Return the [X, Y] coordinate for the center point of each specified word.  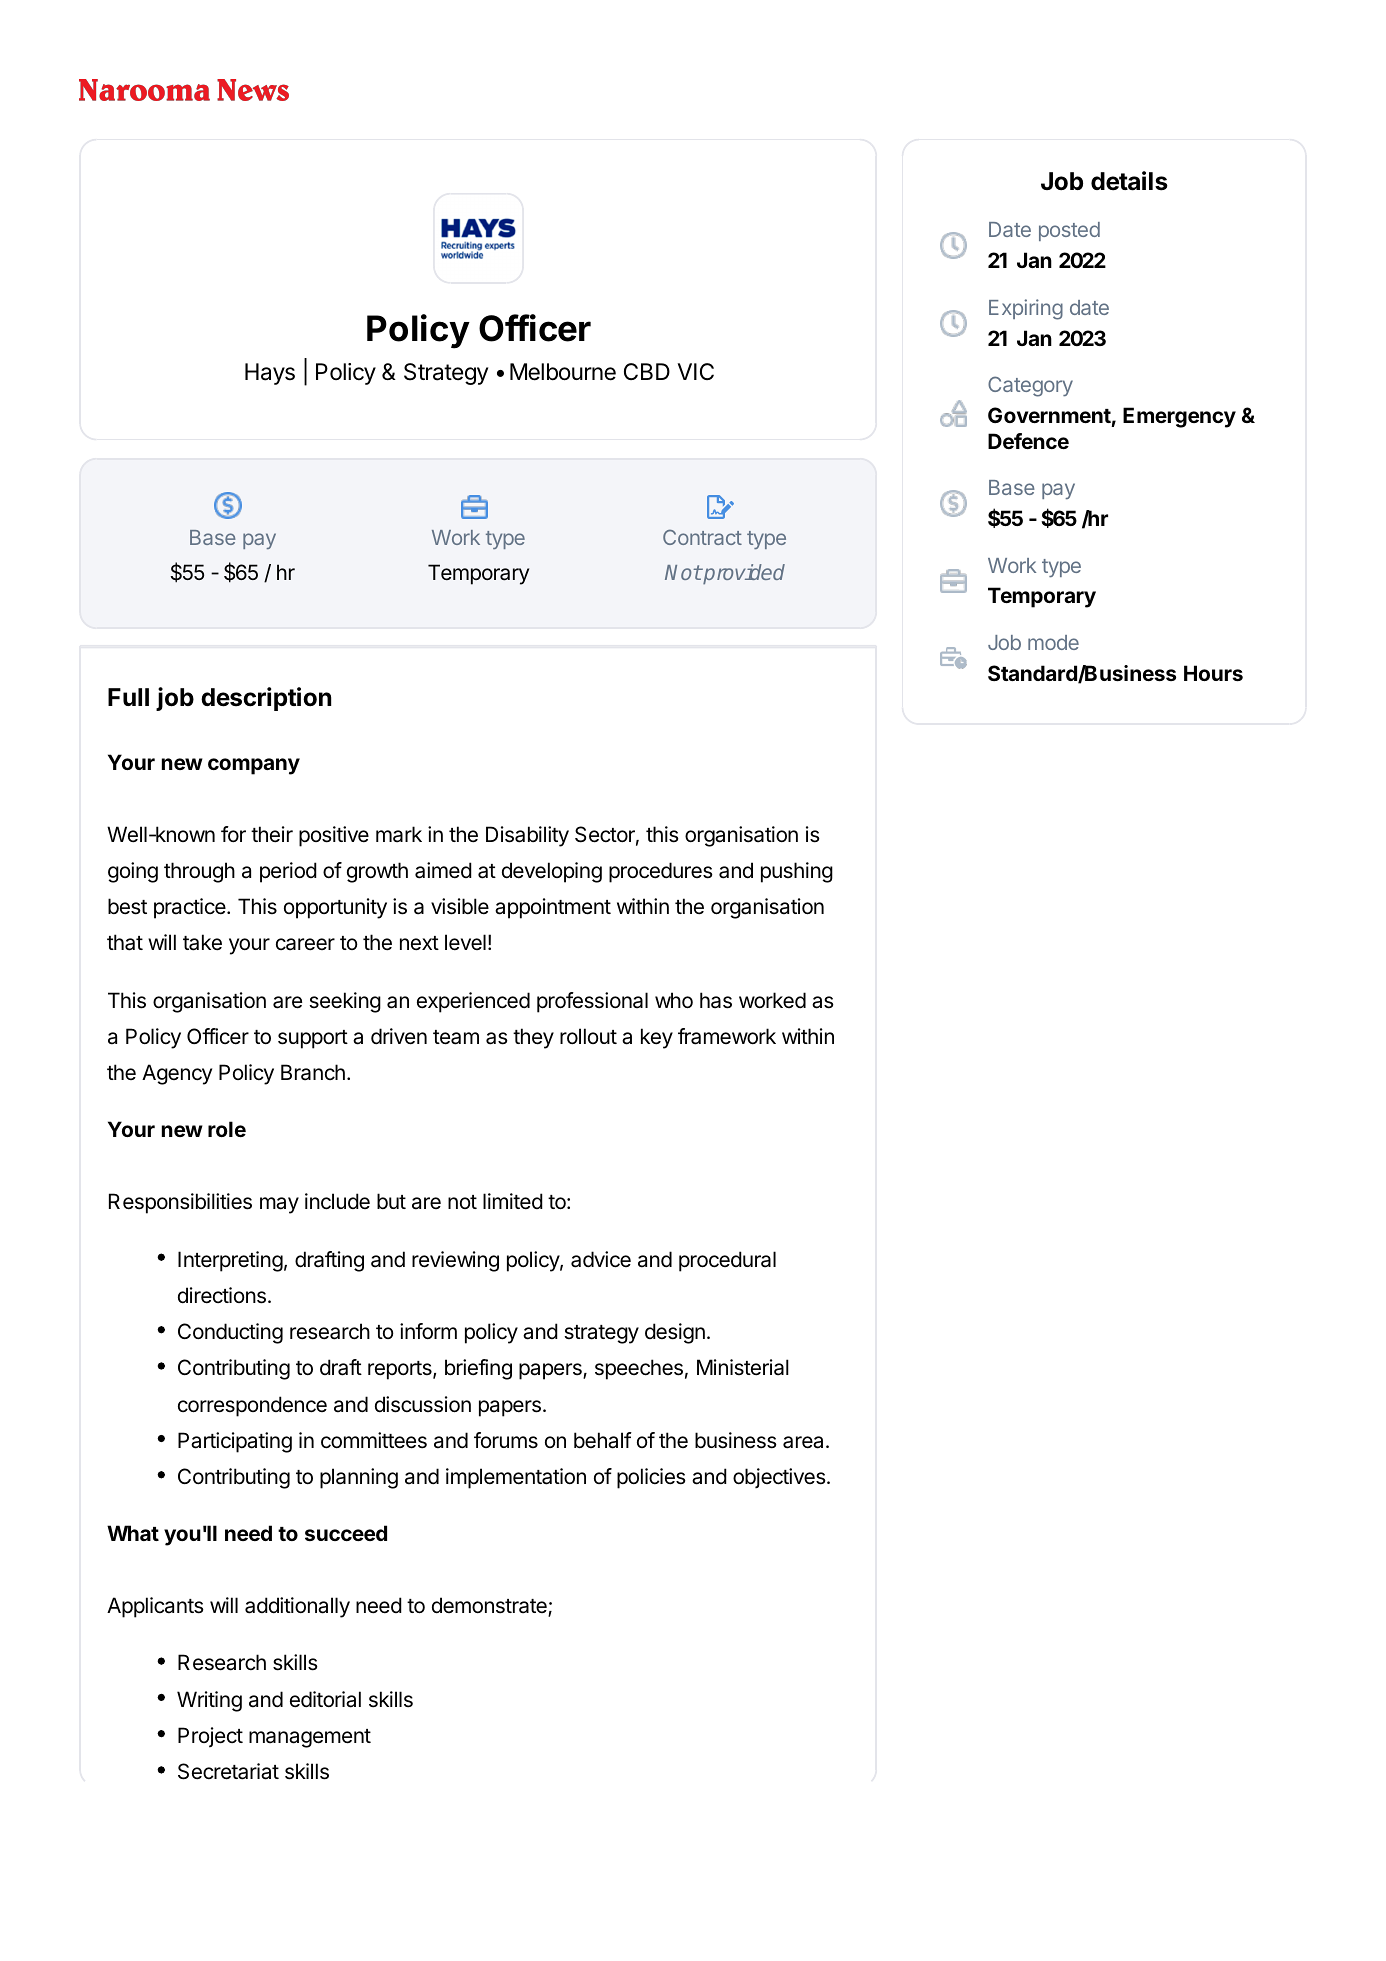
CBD [647, 371]
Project [210, 1737]
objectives [779, 1478]
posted [1069, 231]
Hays [270, 374]
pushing [797, 872]
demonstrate [490, 1607]
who [674, 1000]
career [305, 944]
